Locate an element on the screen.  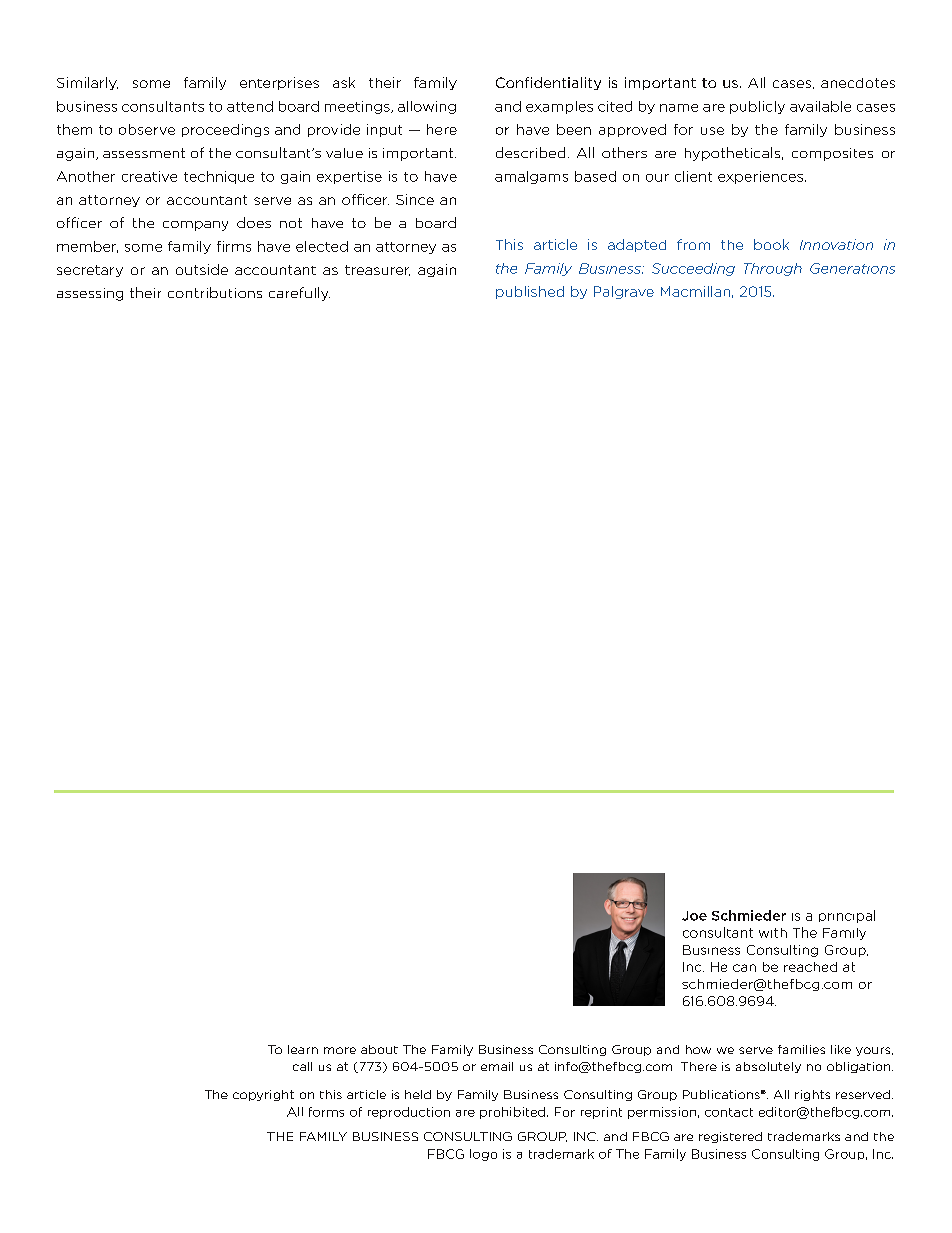
publicly is located at coordinates (757, 107).
